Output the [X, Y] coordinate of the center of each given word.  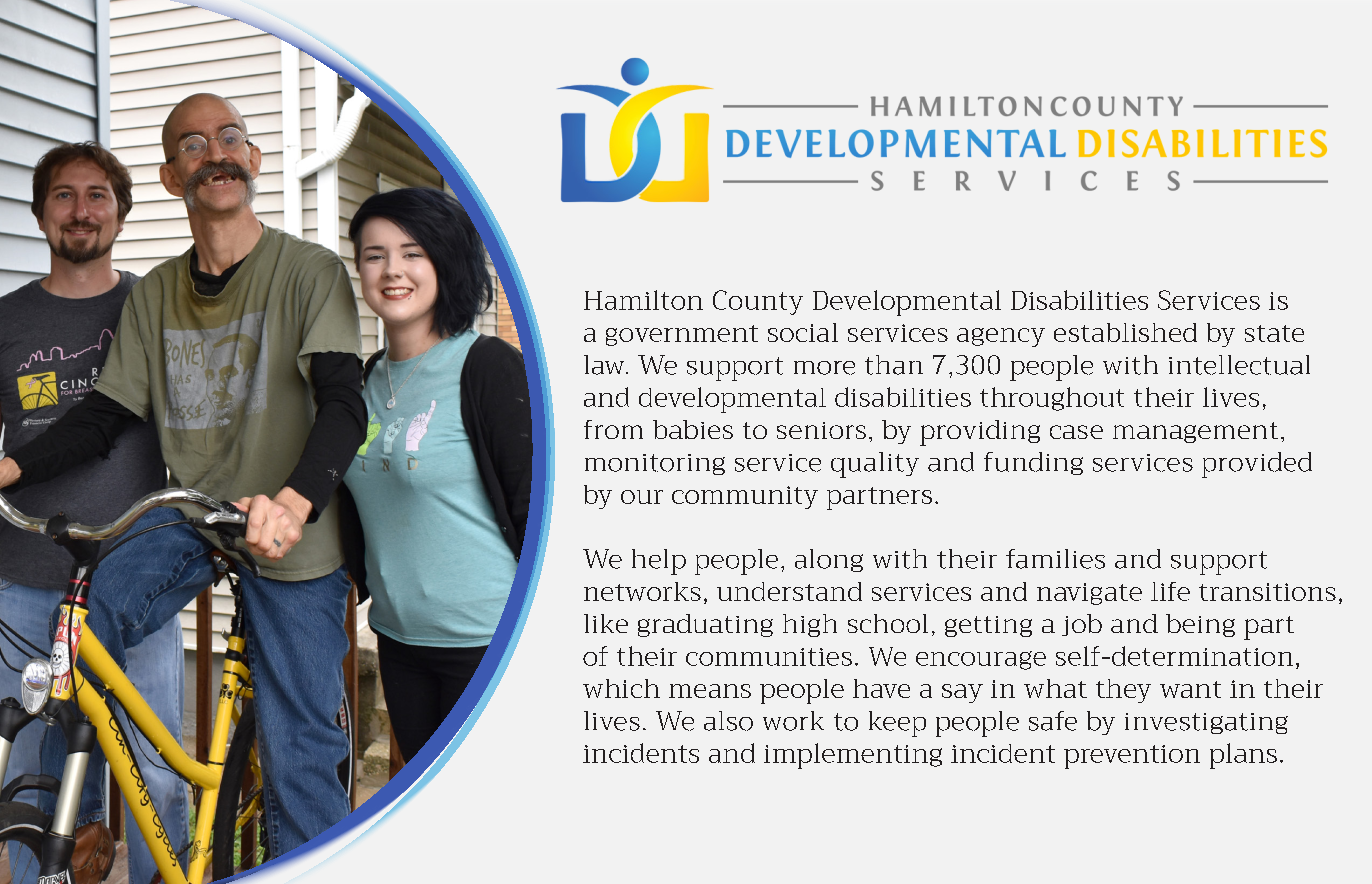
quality [875, 465]
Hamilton [643, 300]
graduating [705, 625]
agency [1001, 337]
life [1170, 591]
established [1125, 332]
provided [1257, 465]
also [728, 721]
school [888, 623]
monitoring [655, 464]
